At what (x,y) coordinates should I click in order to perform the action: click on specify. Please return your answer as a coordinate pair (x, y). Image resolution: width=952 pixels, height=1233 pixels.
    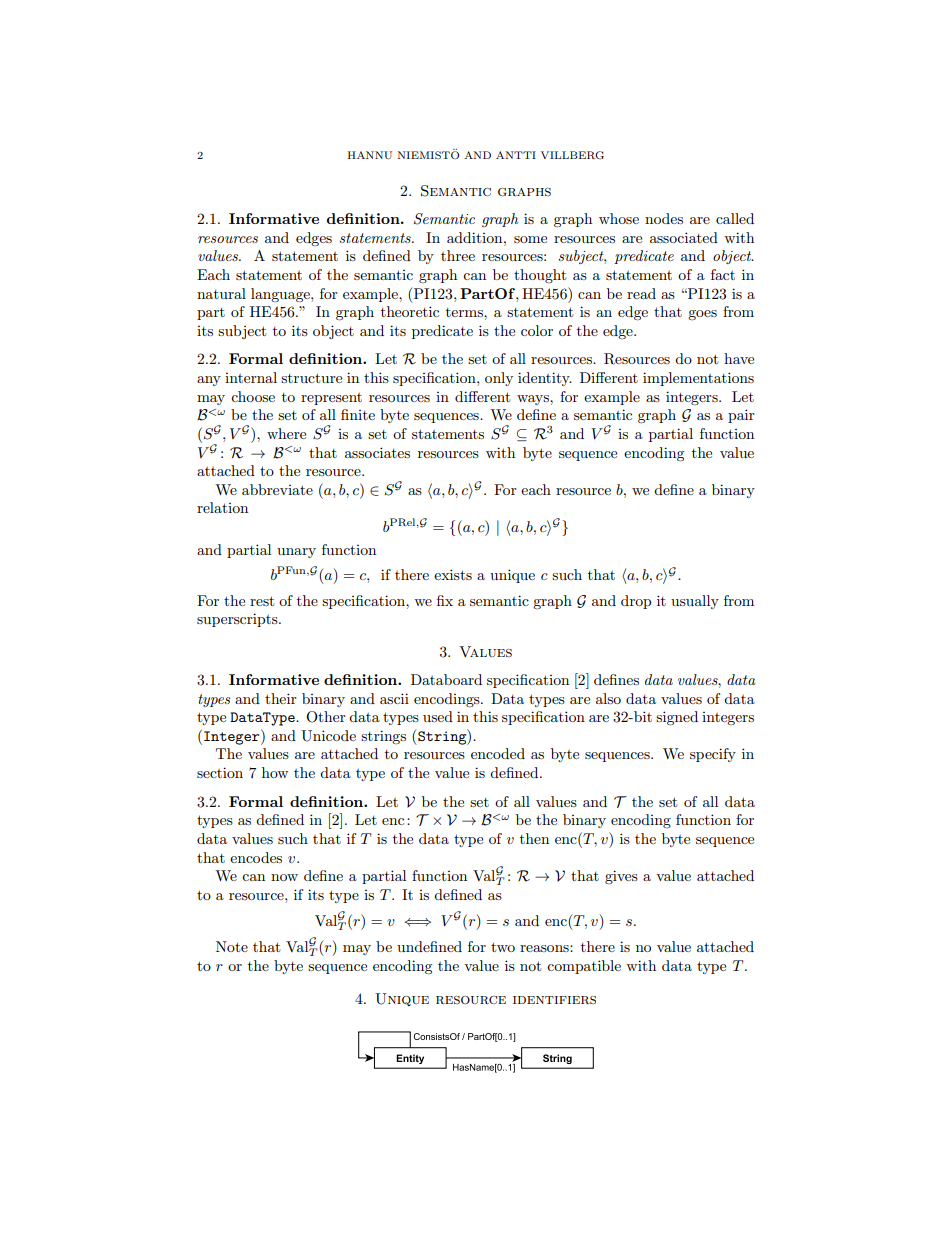
    Looking at the image, I should click on (713, 755).
